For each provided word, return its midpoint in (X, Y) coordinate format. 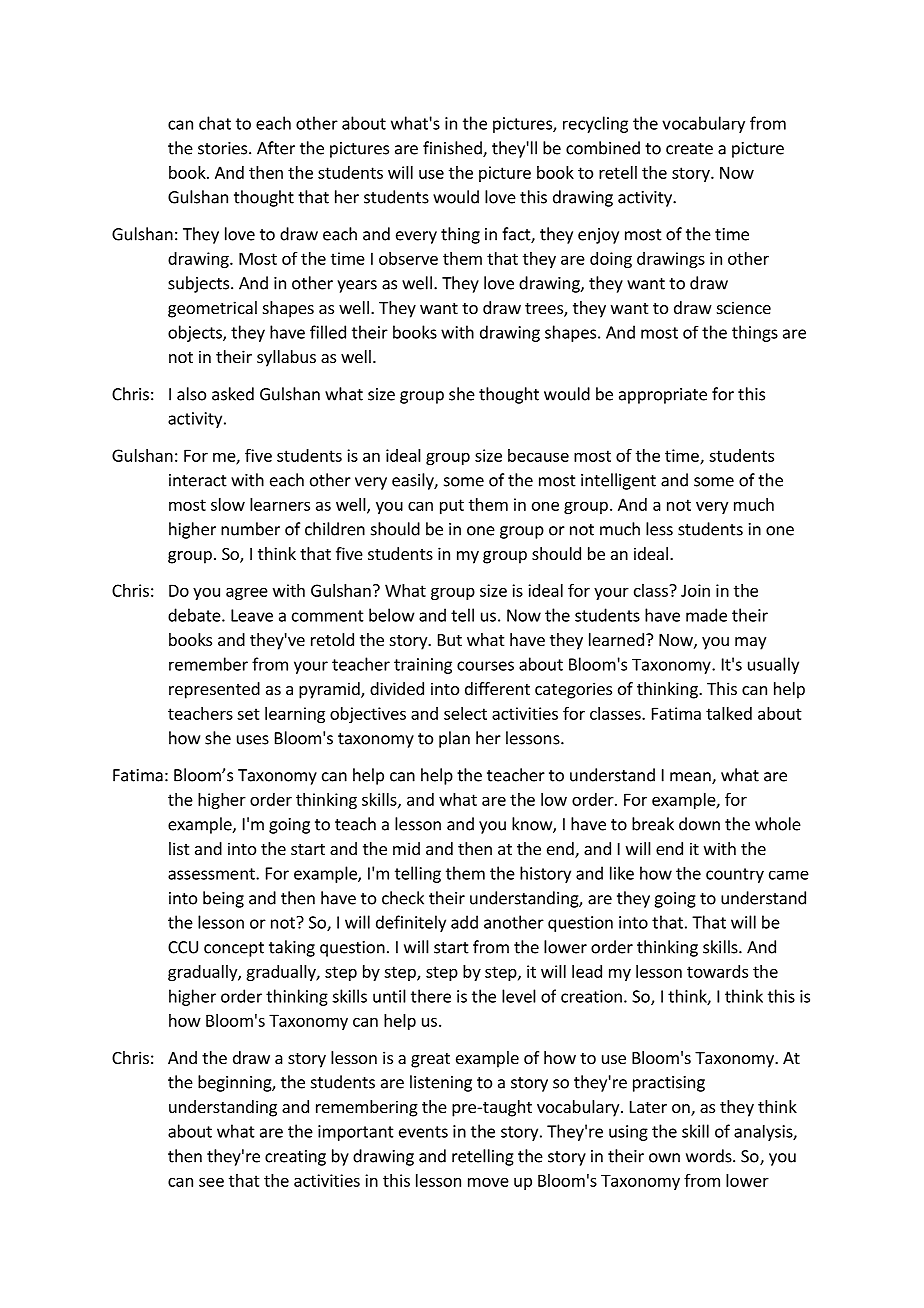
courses (485, 666)
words (710, 1156)
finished (453, 149)
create (689, 149)
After (276, 148)
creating (295, 1158)
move (488, 1182)
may (750, 643)
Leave (252, 615)
